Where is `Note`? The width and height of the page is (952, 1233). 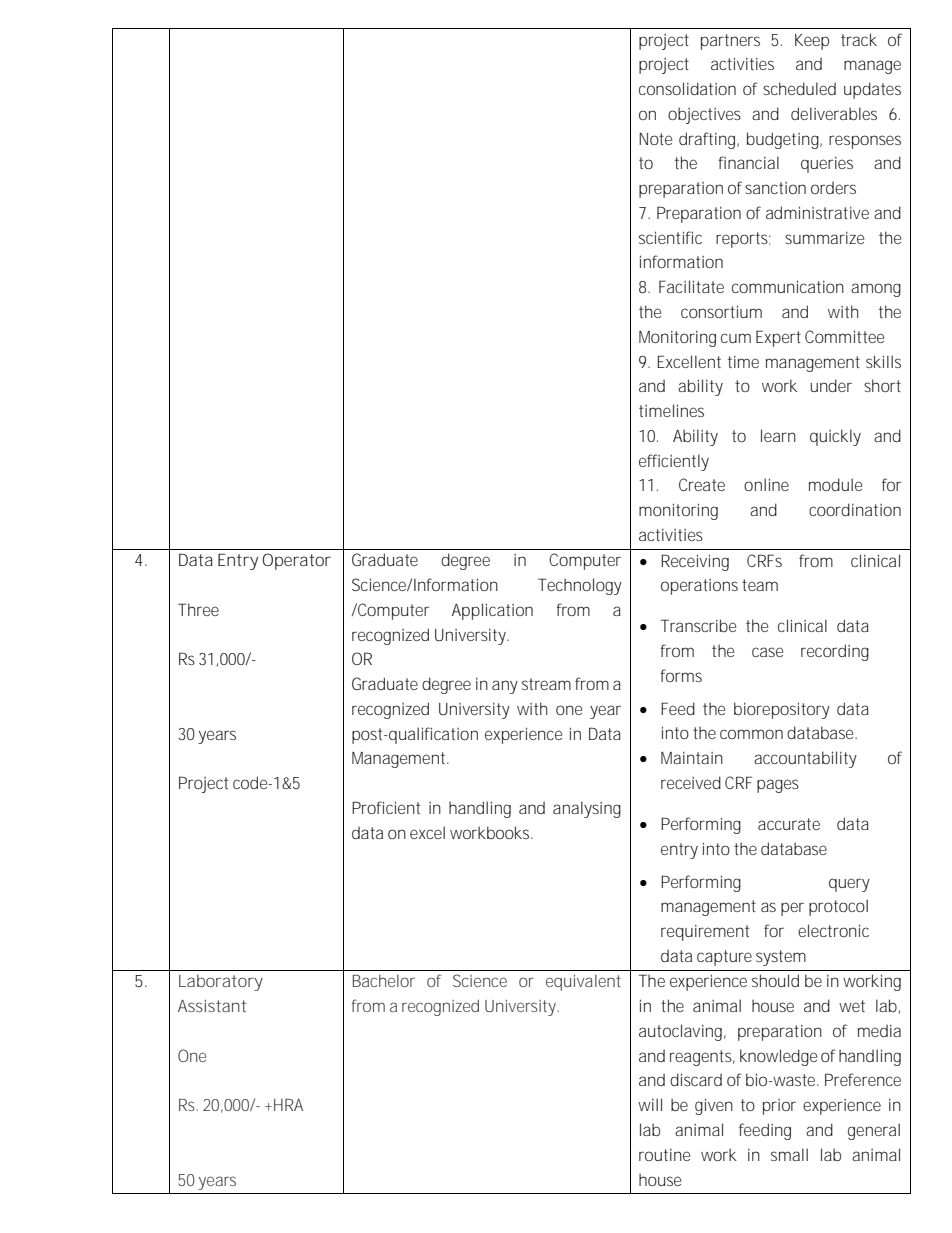 Note is located at coordinates (655, 139).
